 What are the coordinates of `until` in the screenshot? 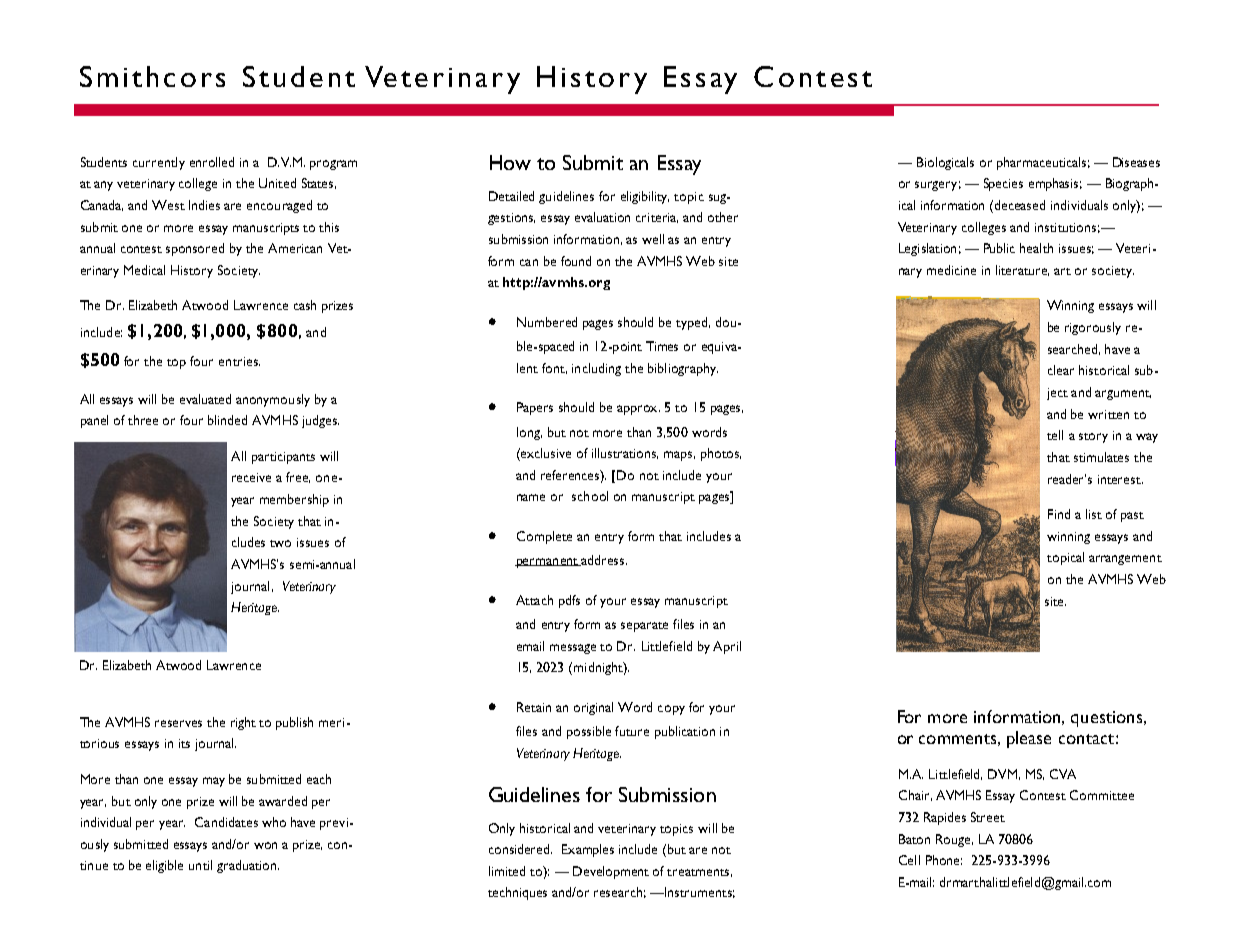 It's located at (200, 865).
